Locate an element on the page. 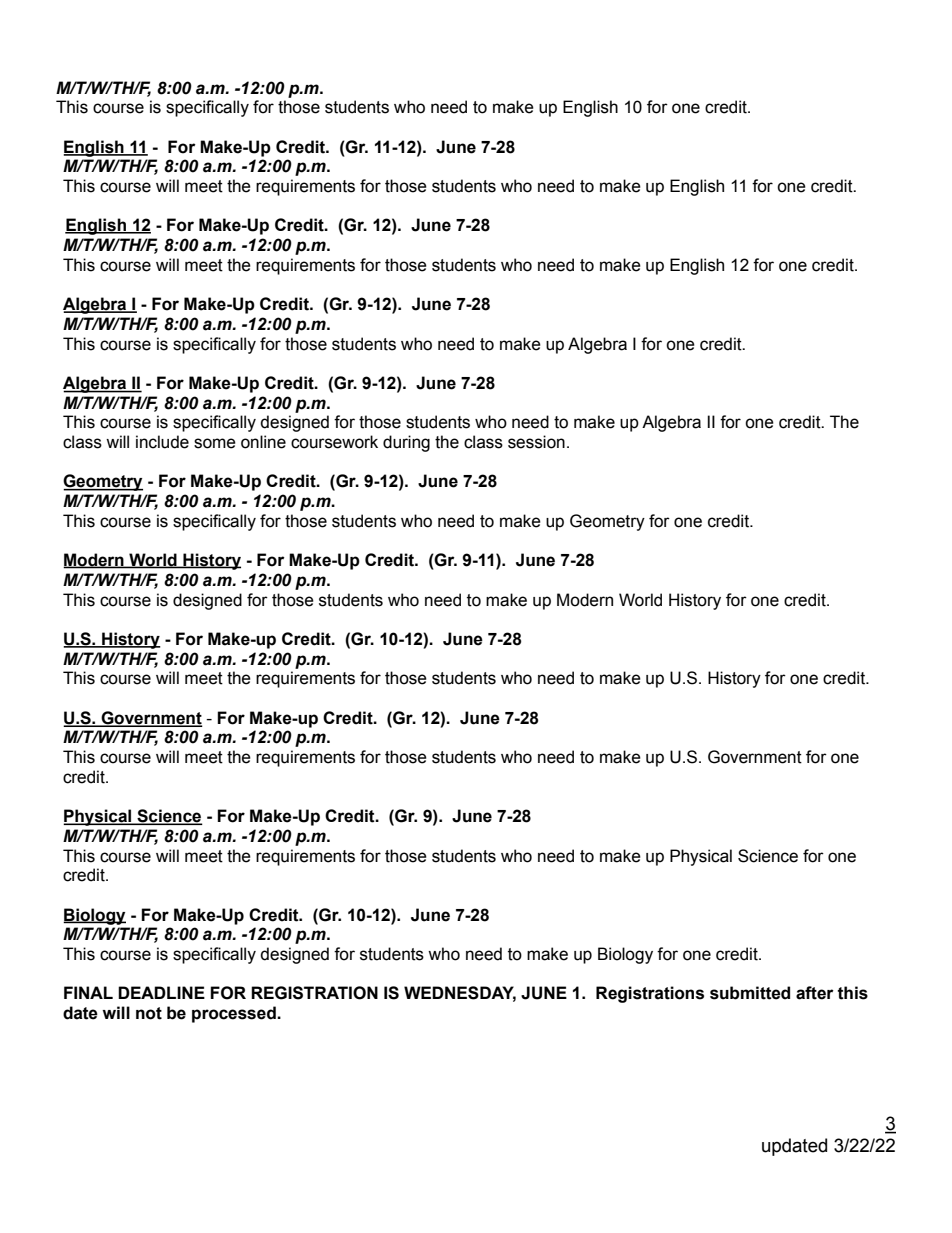 This document has width=952, height=1233. session is located at coordinates (536, 442).
